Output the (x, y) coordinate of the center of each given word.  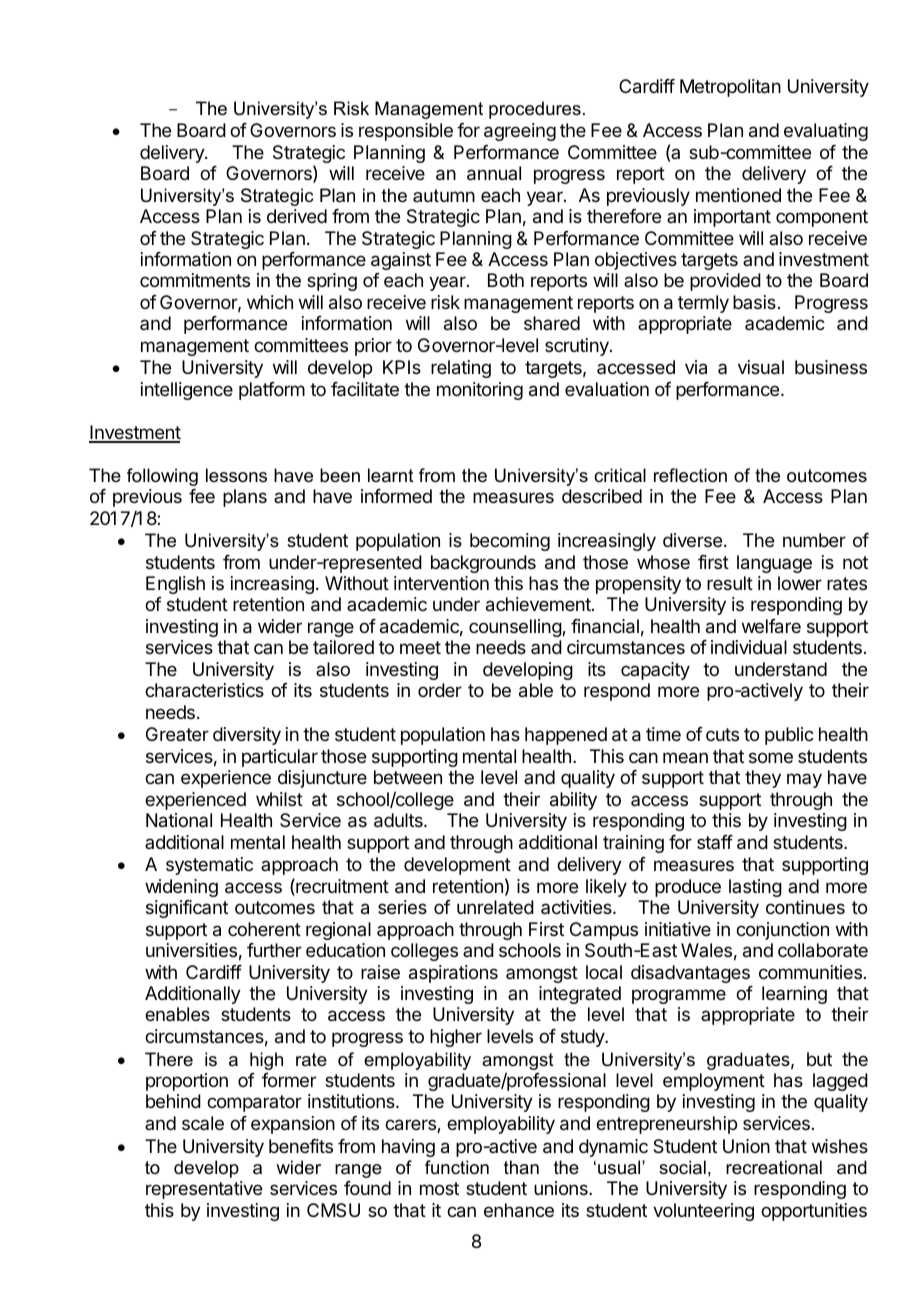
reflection (690, 475)
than (521, 1167)
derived (297, 216)
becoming (510, 542)
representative (204, 1190)
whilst (279, 799)
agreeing (520, 132)
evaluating (826, 132)
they (763, 779)
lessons (236, 475)
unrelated (495, 907)
